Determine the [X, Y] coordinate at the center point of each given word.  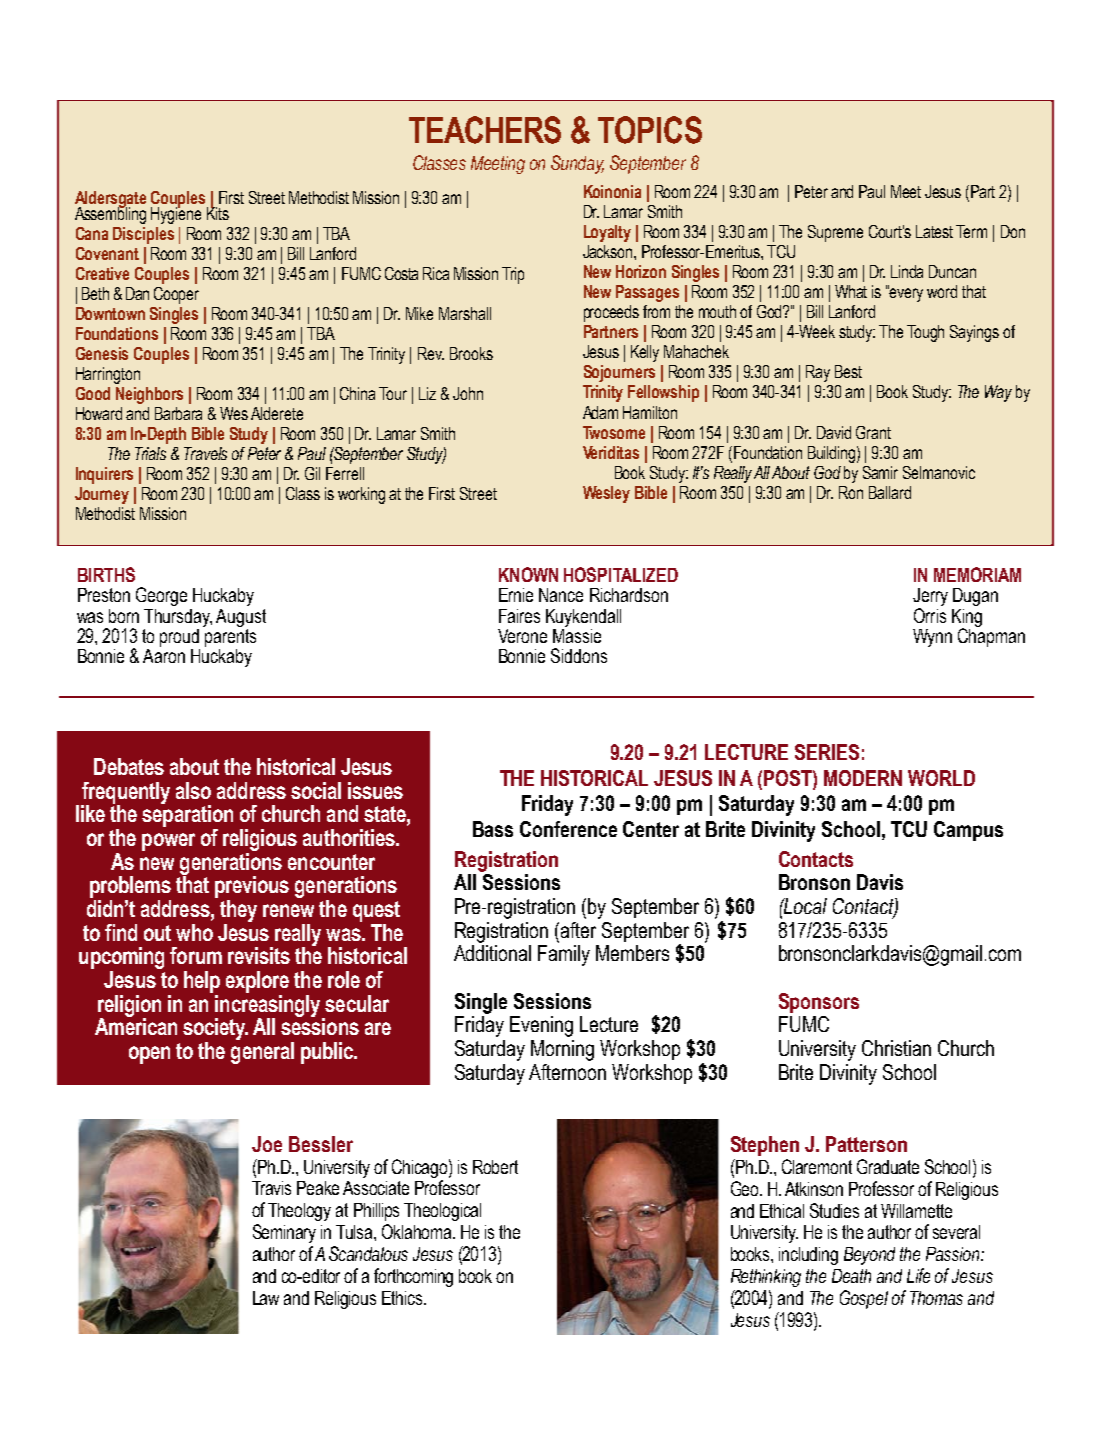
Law [266, 1298]
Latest [934, 231]
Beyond [869, 1256]
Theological [442, 1212]
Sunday [577, 164]
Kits [218, 212]
